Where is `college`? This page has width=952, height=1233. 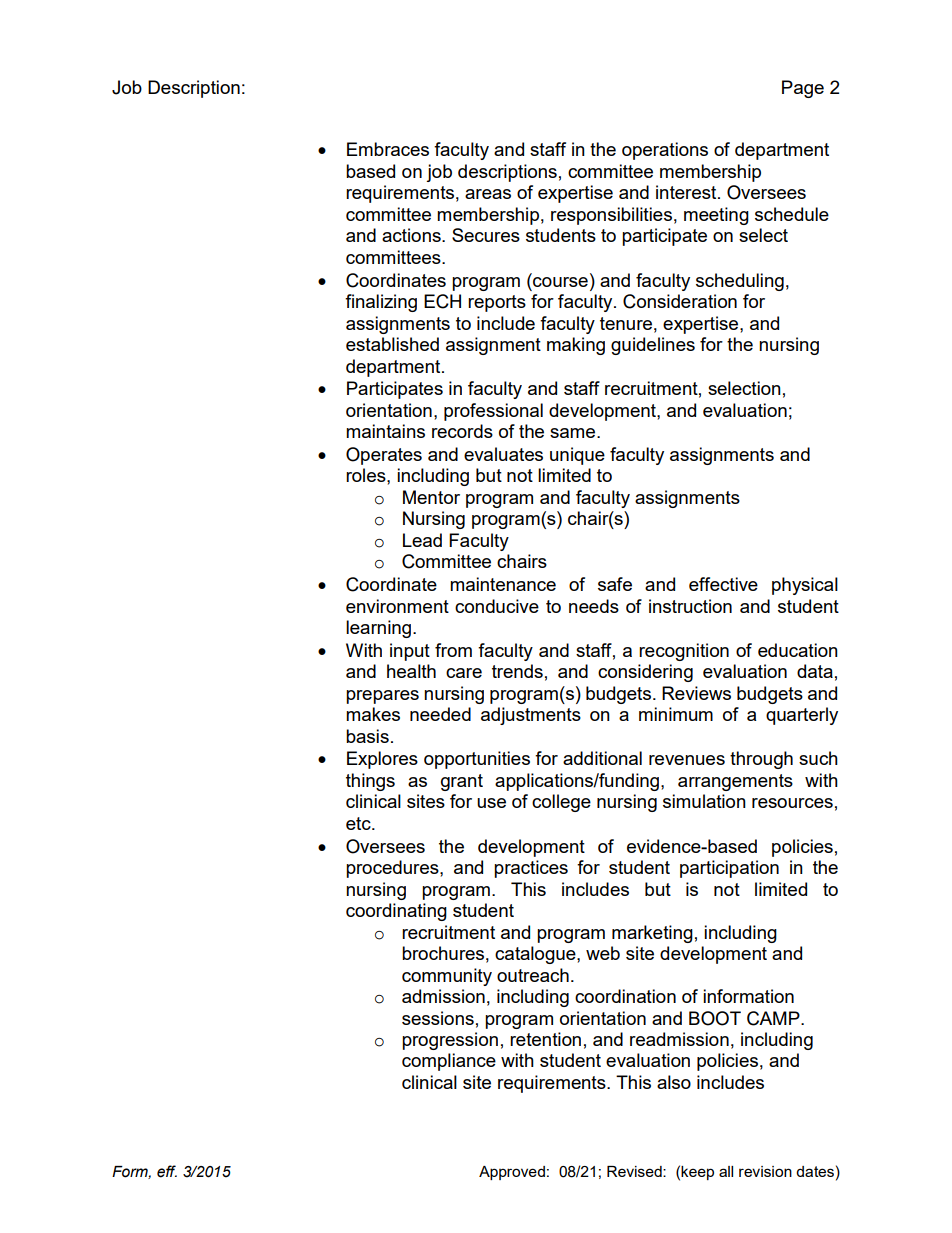 college is located at coordinates (561, 803).
